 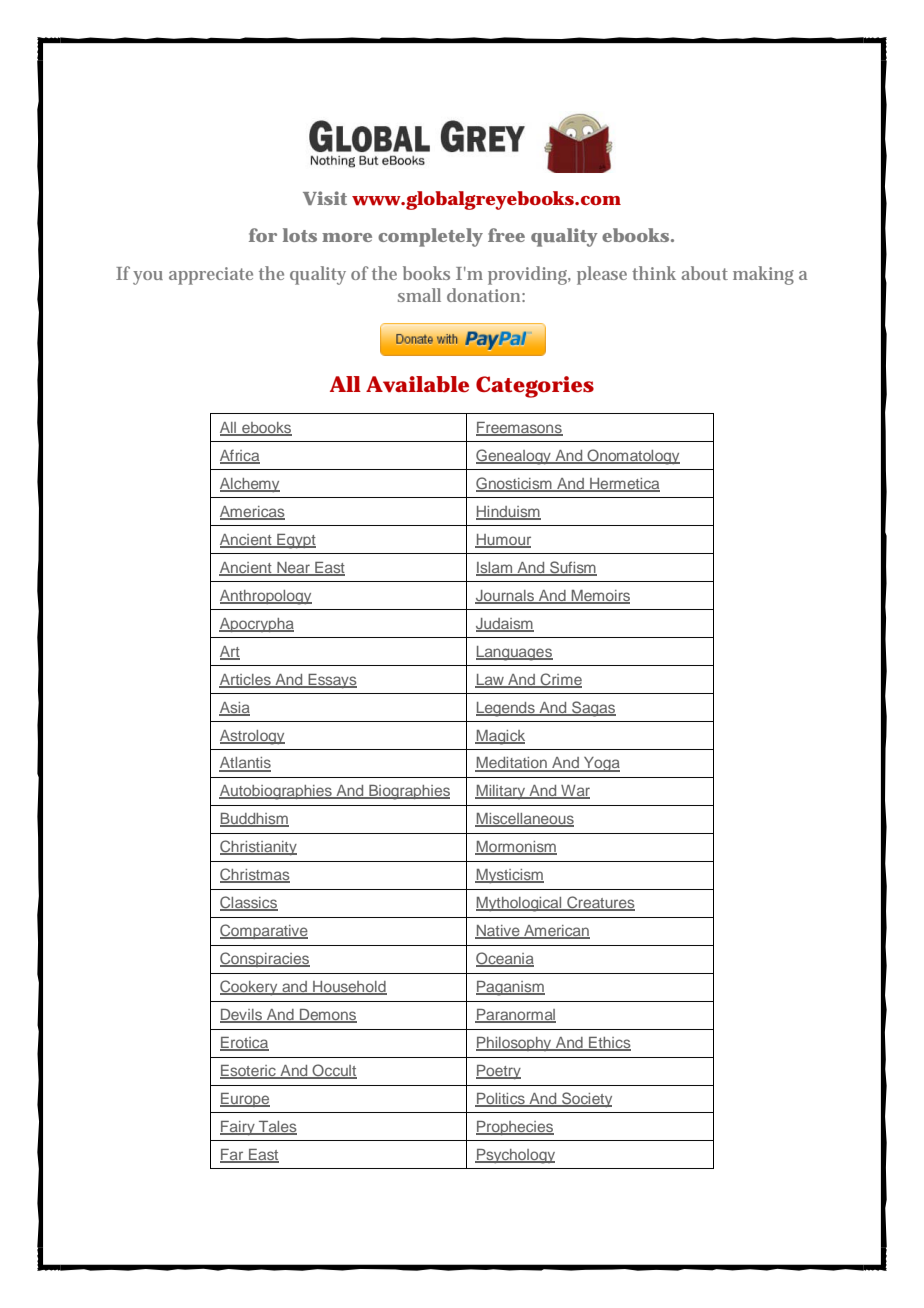 I want to click on Available, so click(x=417, y=384).
